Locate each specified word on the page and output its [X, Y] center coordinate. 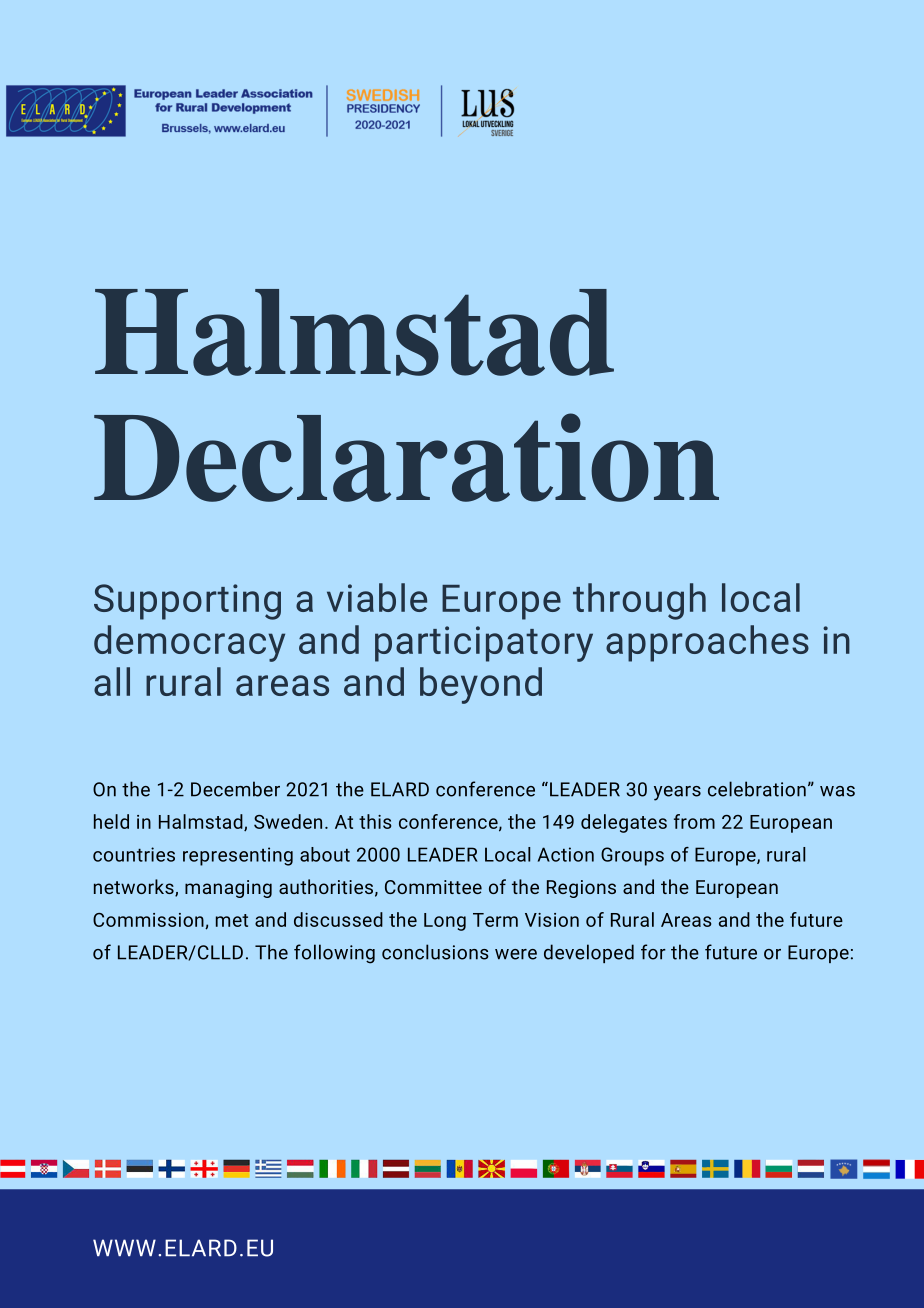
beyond [481, 685]
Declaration [406, 457]
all [112, 681]
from [694, 821]
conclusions [435, 952]
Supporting [187, 602]
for [653, 952]
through [639, 601]
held [111, 821]
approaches [707, 643]
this [375, 821]
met [232, 920]
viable [377, 597]
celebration [757, 789]
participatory [484, 644]
